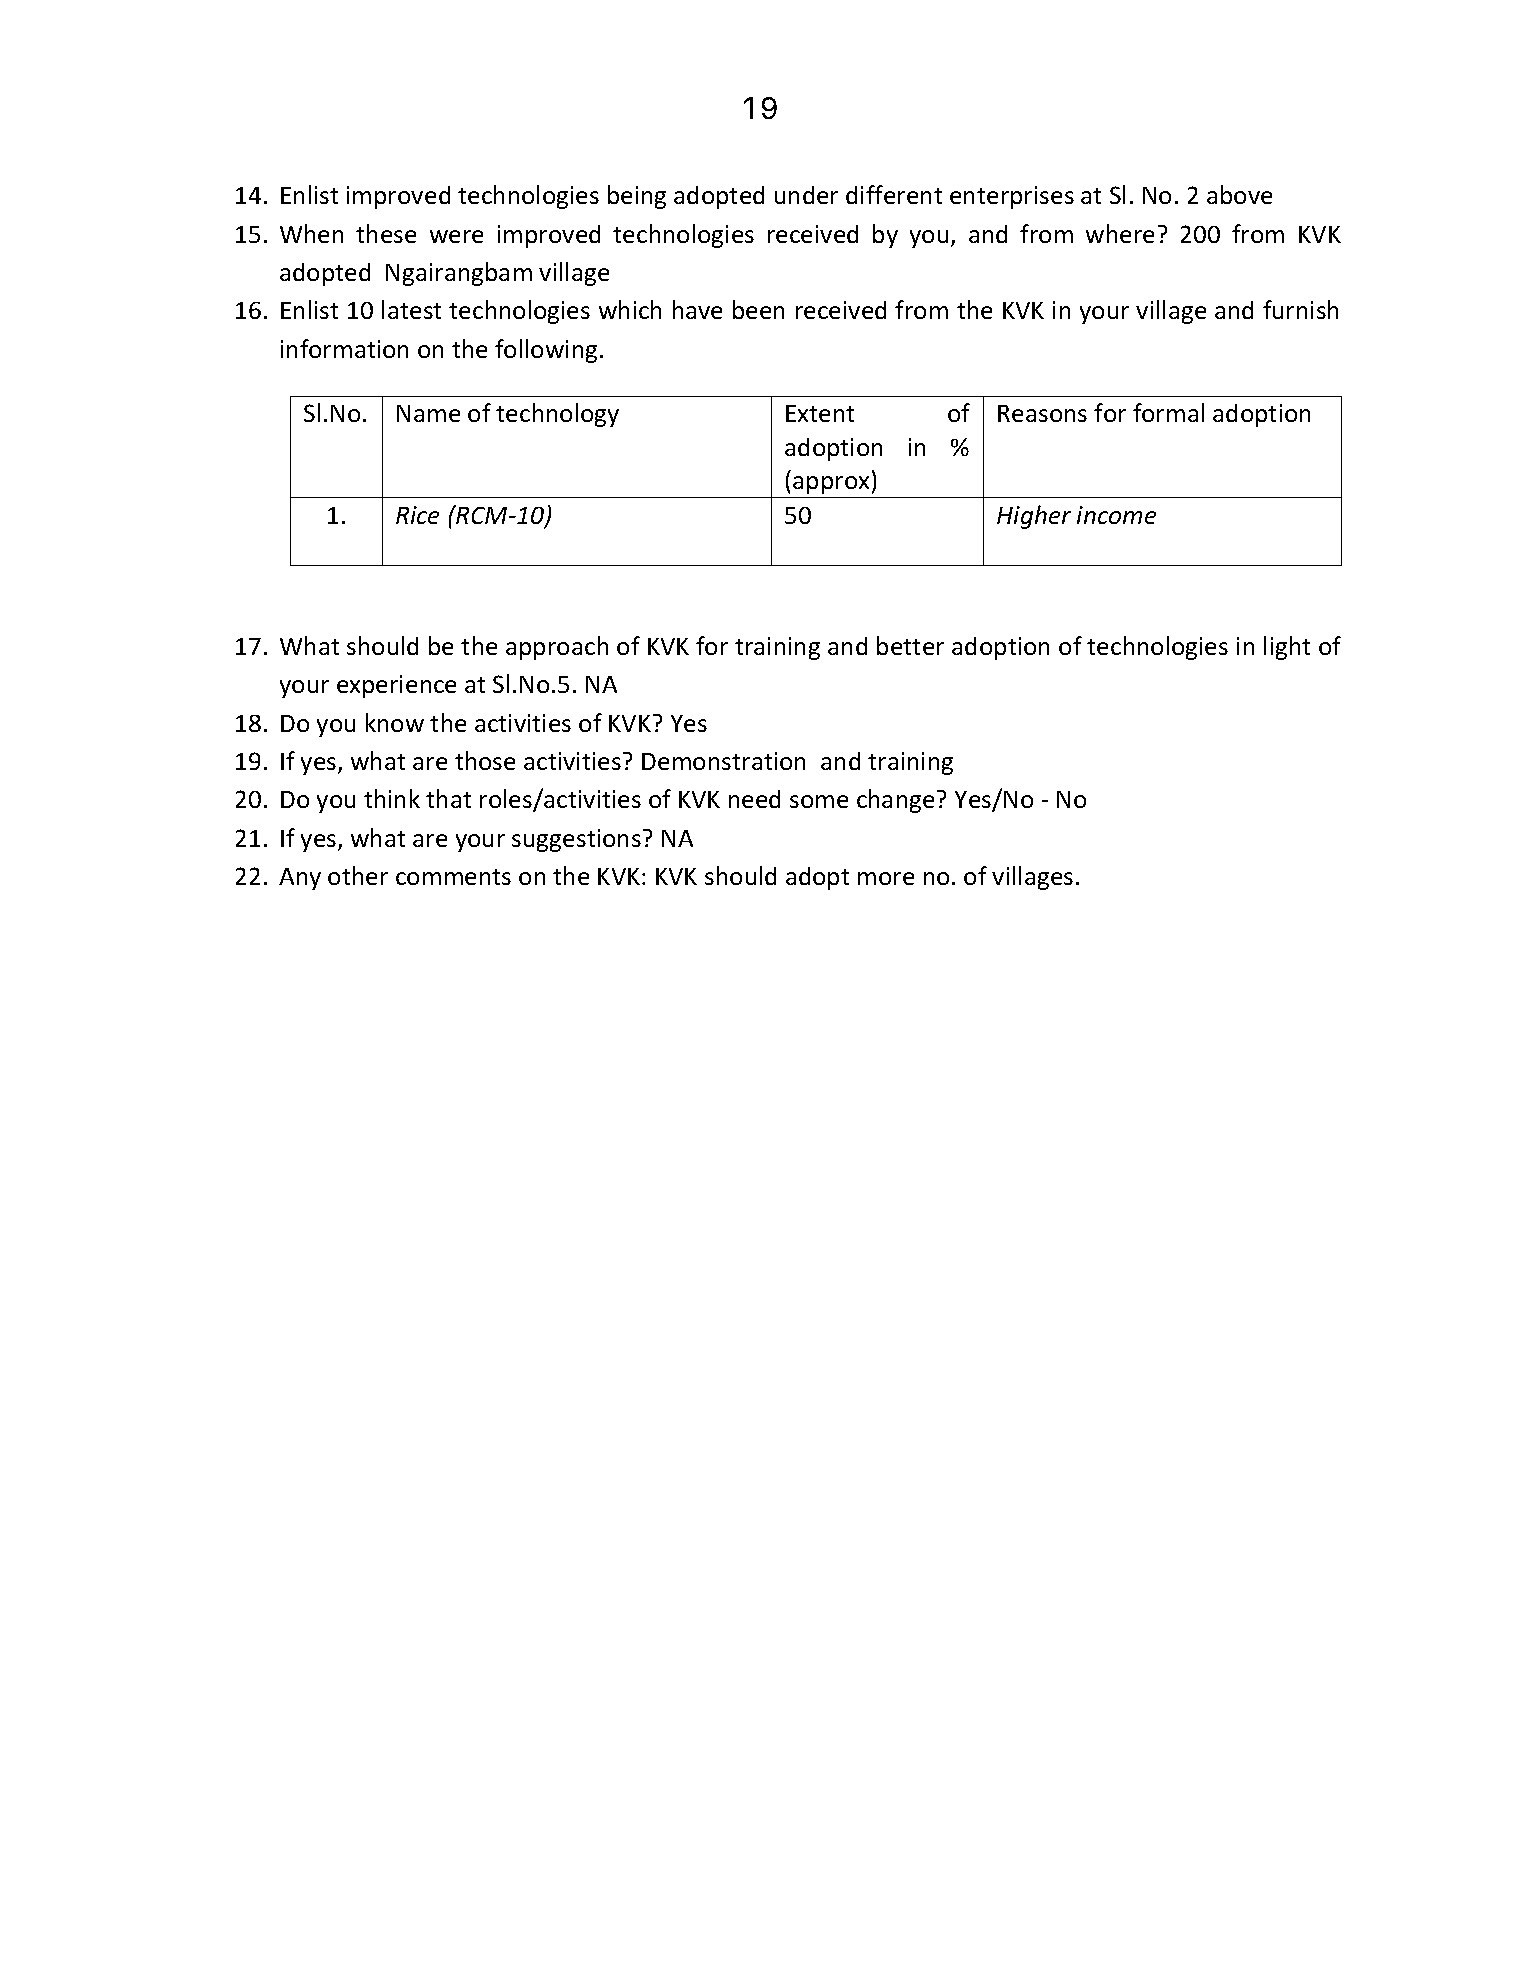 This screenshot has height=1968, width=1520. Describe the element at coordinates (396, 686) in the screenshot. I see `experience` at that location.
